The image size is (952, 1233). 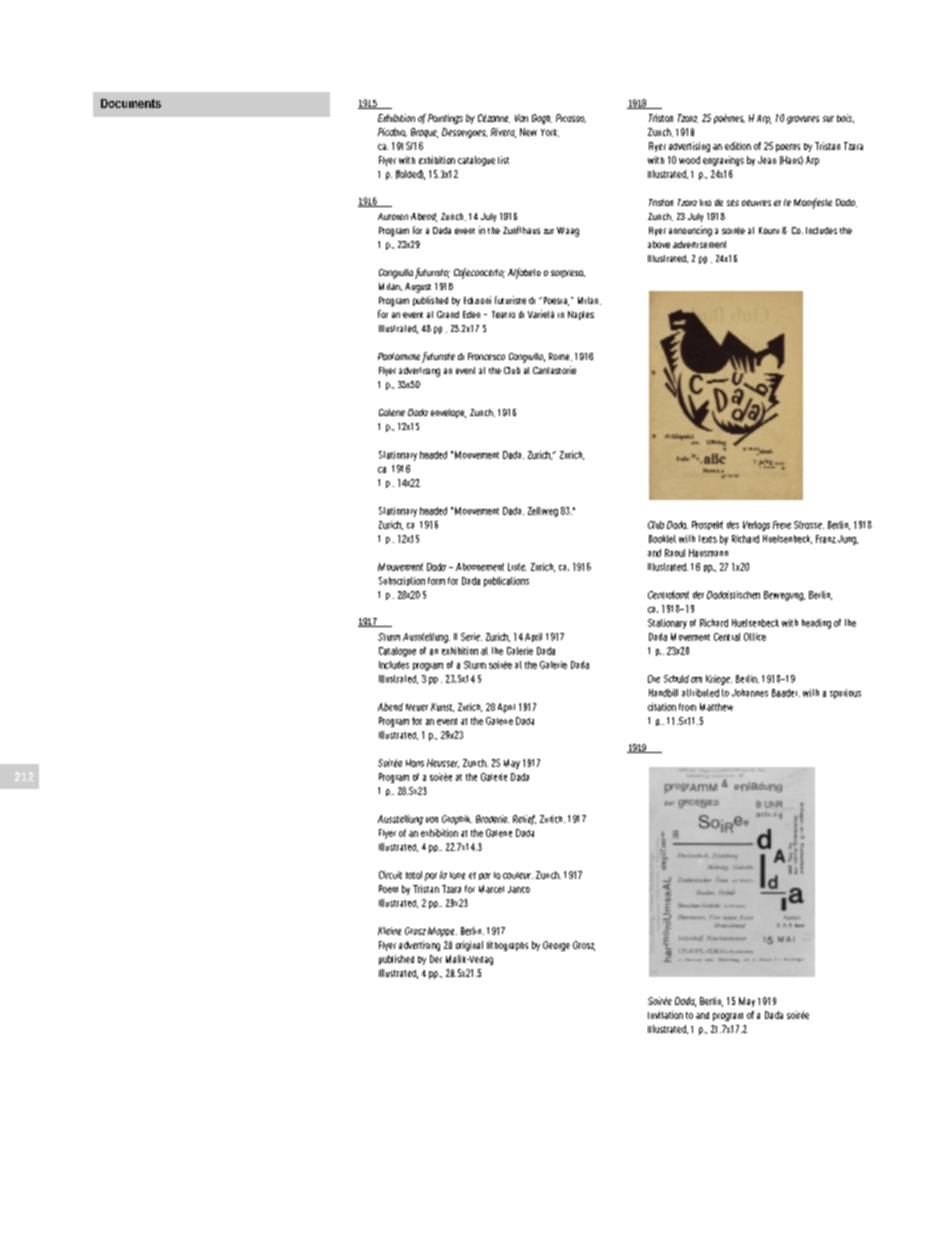 I want to click on George, so click(x=556, y=946).
